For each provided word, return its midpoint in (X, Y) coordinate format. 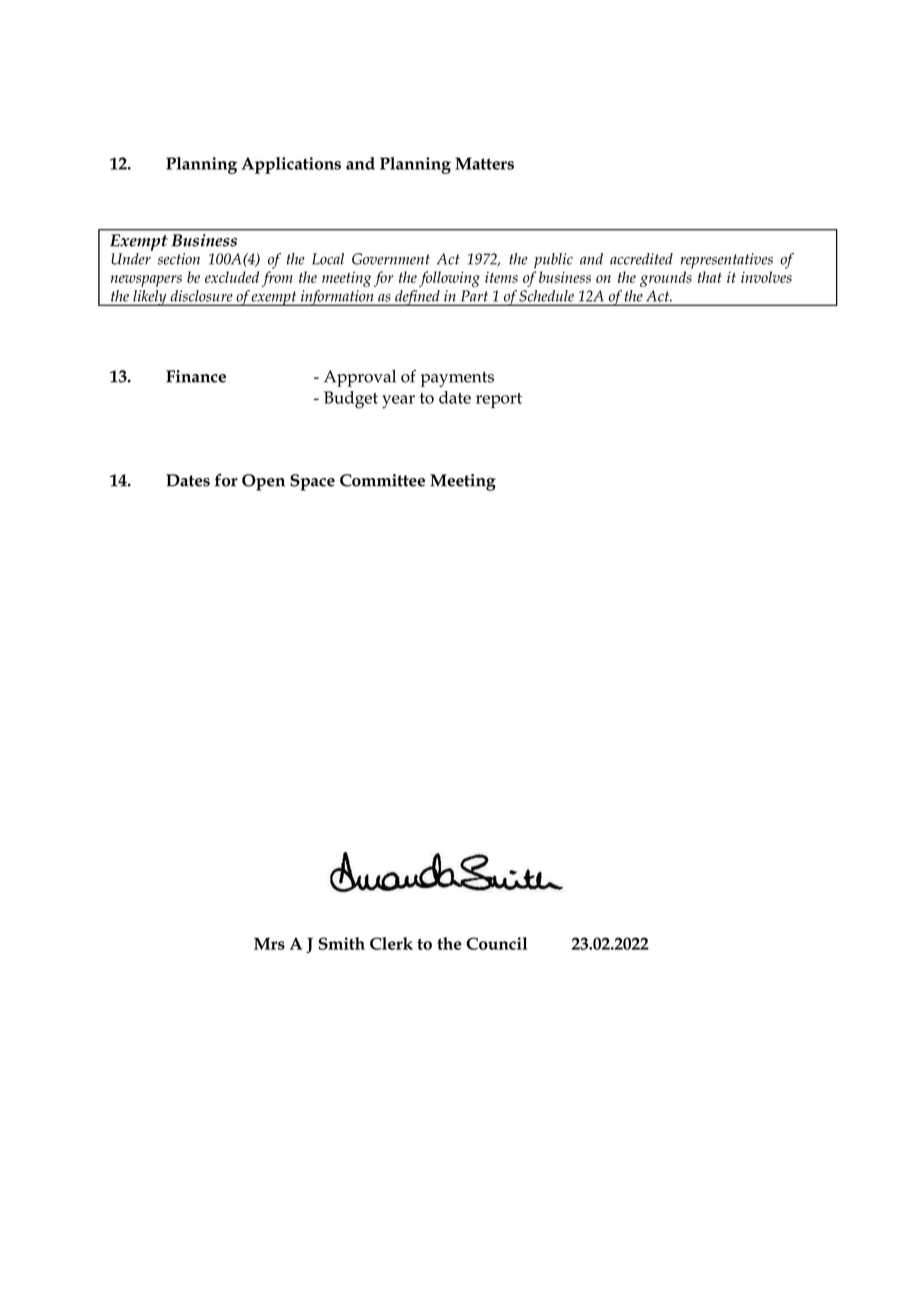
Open (263, 482)
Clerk (391, 943)
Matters (484, 163)
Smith (342, 943)
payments (457, 379)
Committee (382, 480)
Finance (196, 376)
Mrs (269, 943)
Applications (291, 165)
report (499, 400)
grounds (666, 279)
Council (497, 943)
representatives (726, 261)
